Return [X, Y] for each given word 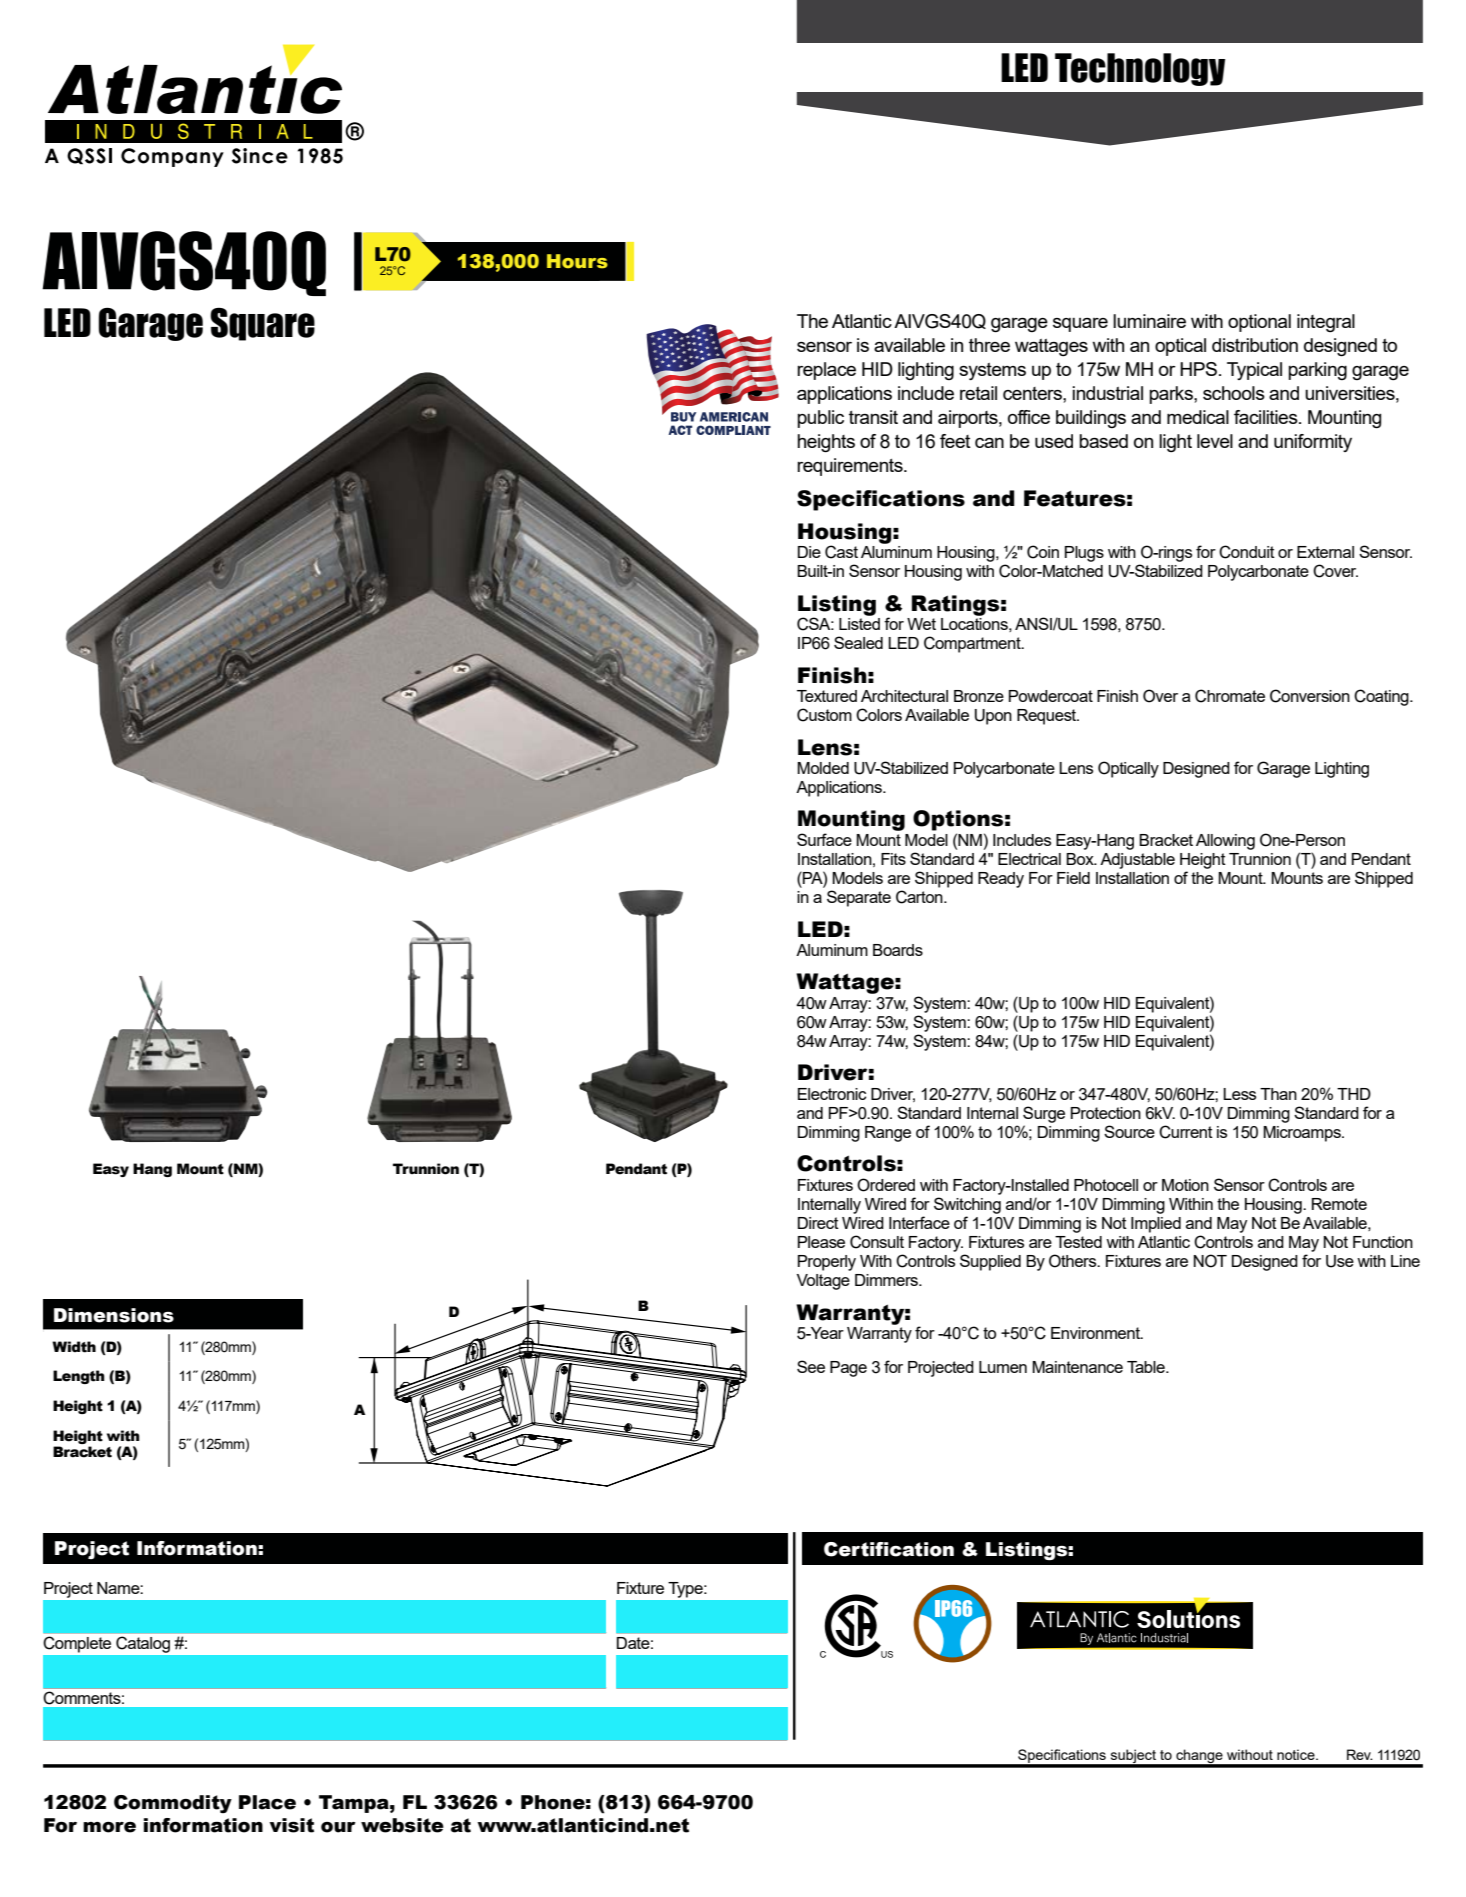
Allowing [1225, 842]
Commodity [173, 1804]
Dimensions [114, 1315]
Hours [577, 261]
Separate [859, 898]
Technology [1140, 69]
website [402, 1825]
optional [1259, 323]
